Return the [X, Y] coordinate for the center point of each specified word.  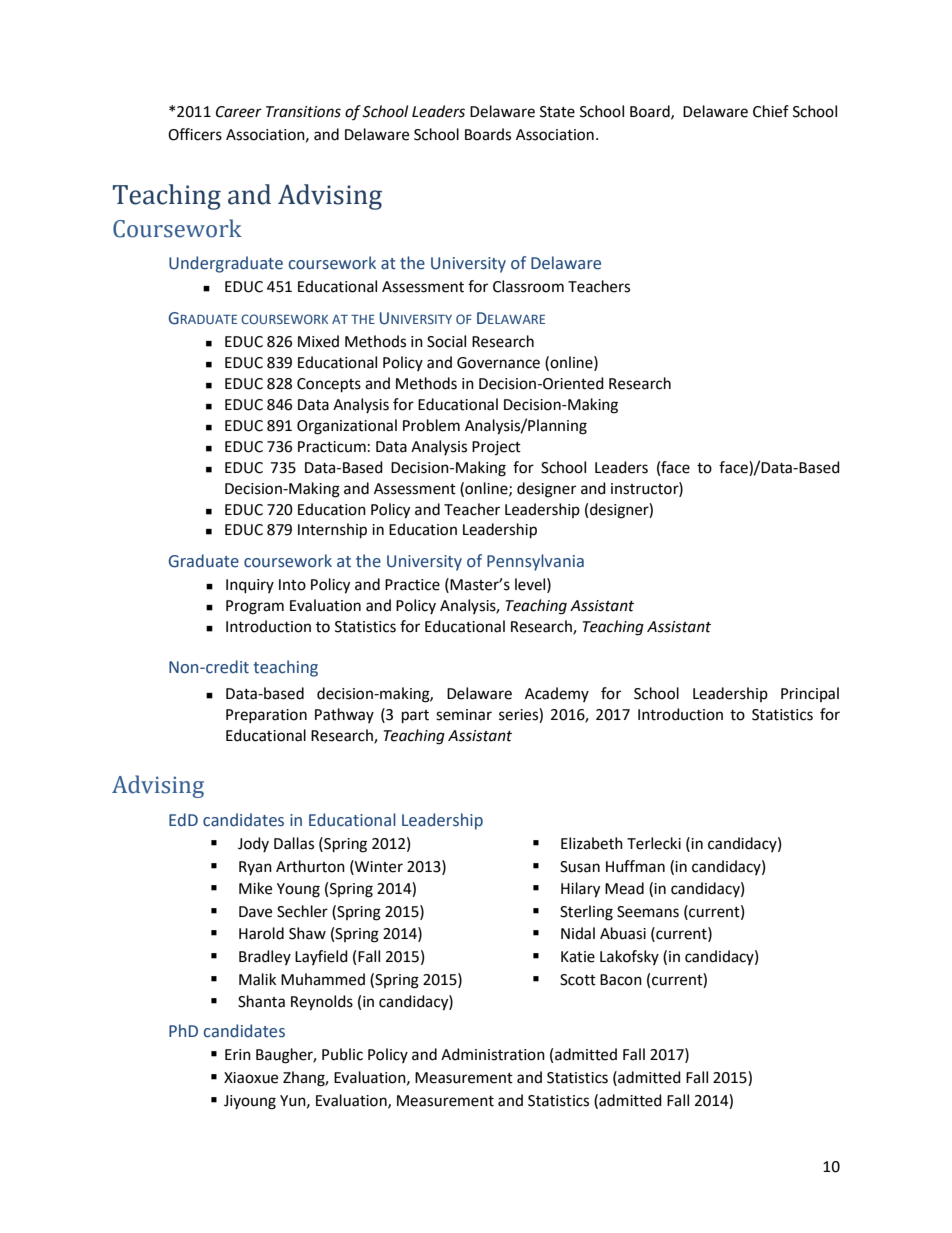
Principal [810, 694]
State [557, 112]
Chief [771, 111]
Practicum [332, 447]
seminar [464, 715]
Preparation [266, 716]
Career [239, 112]
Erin [238, 1054]
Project [496, 448]
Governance [498, 363]
